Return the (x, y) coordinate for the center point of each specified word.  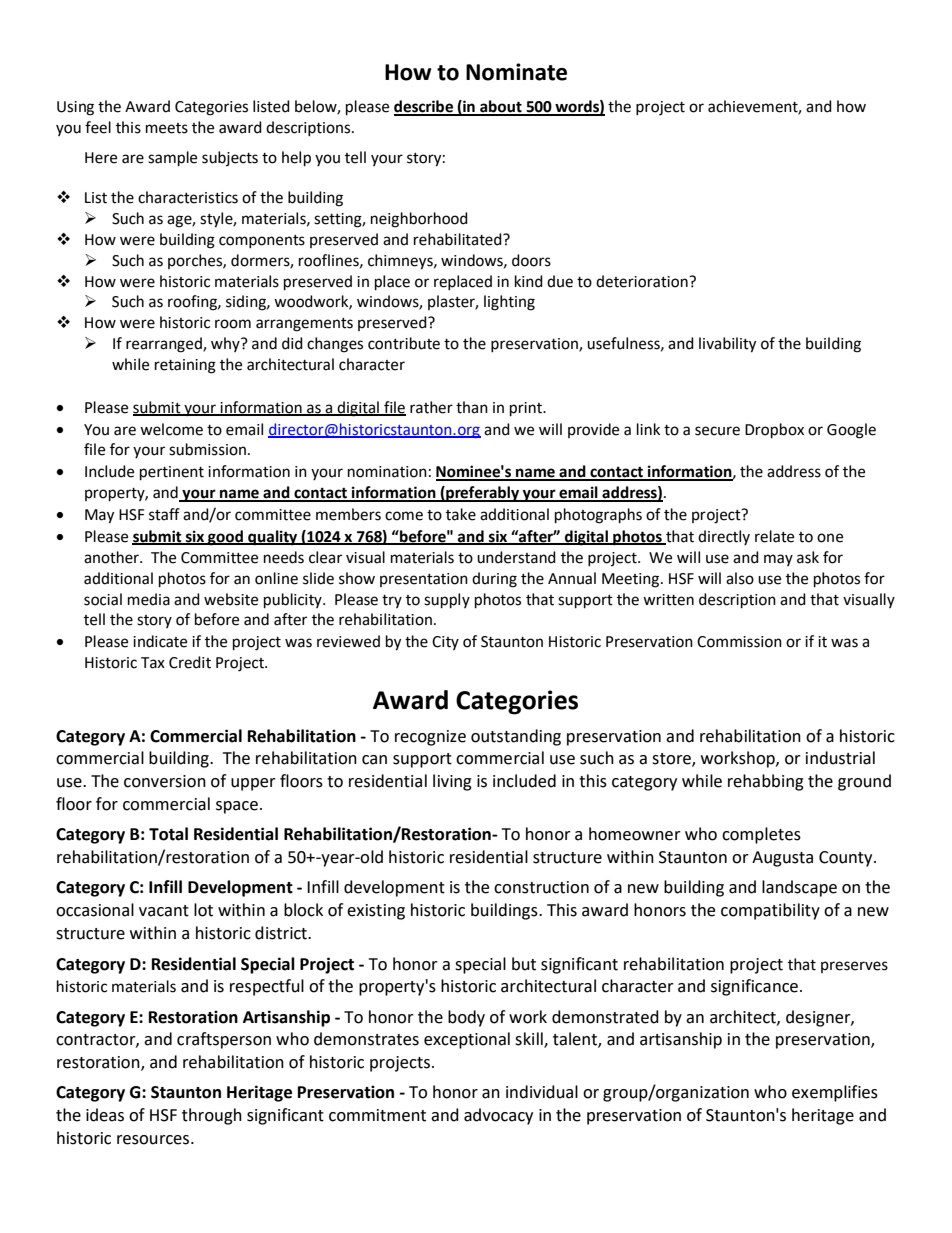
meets (167, 128)
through (212, 1116)
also (740, 578)
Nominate (516, 72)
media (149, 599)
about (501, 107)
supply (447, 601)
